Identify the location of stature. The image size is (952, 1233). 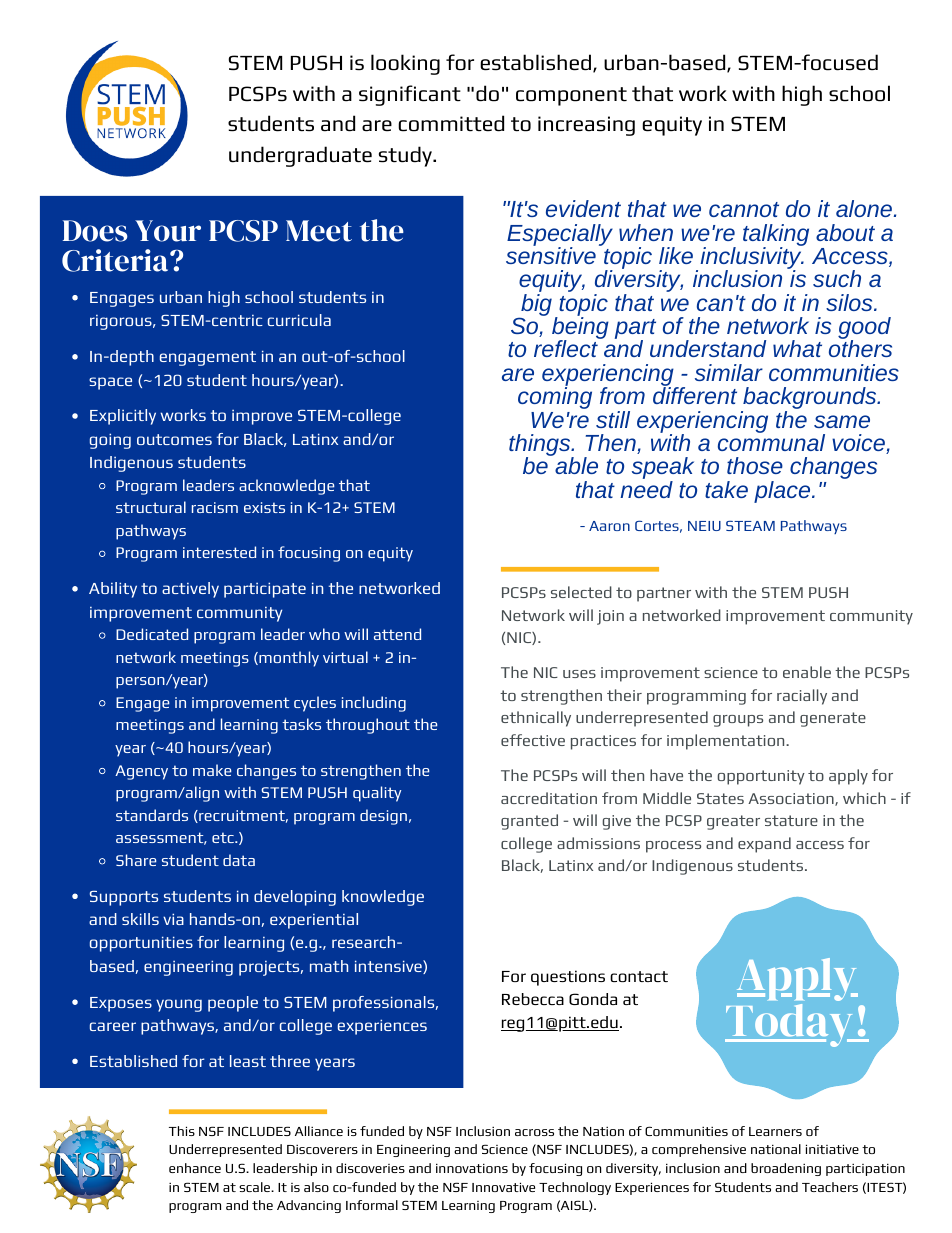
(791, 820).
